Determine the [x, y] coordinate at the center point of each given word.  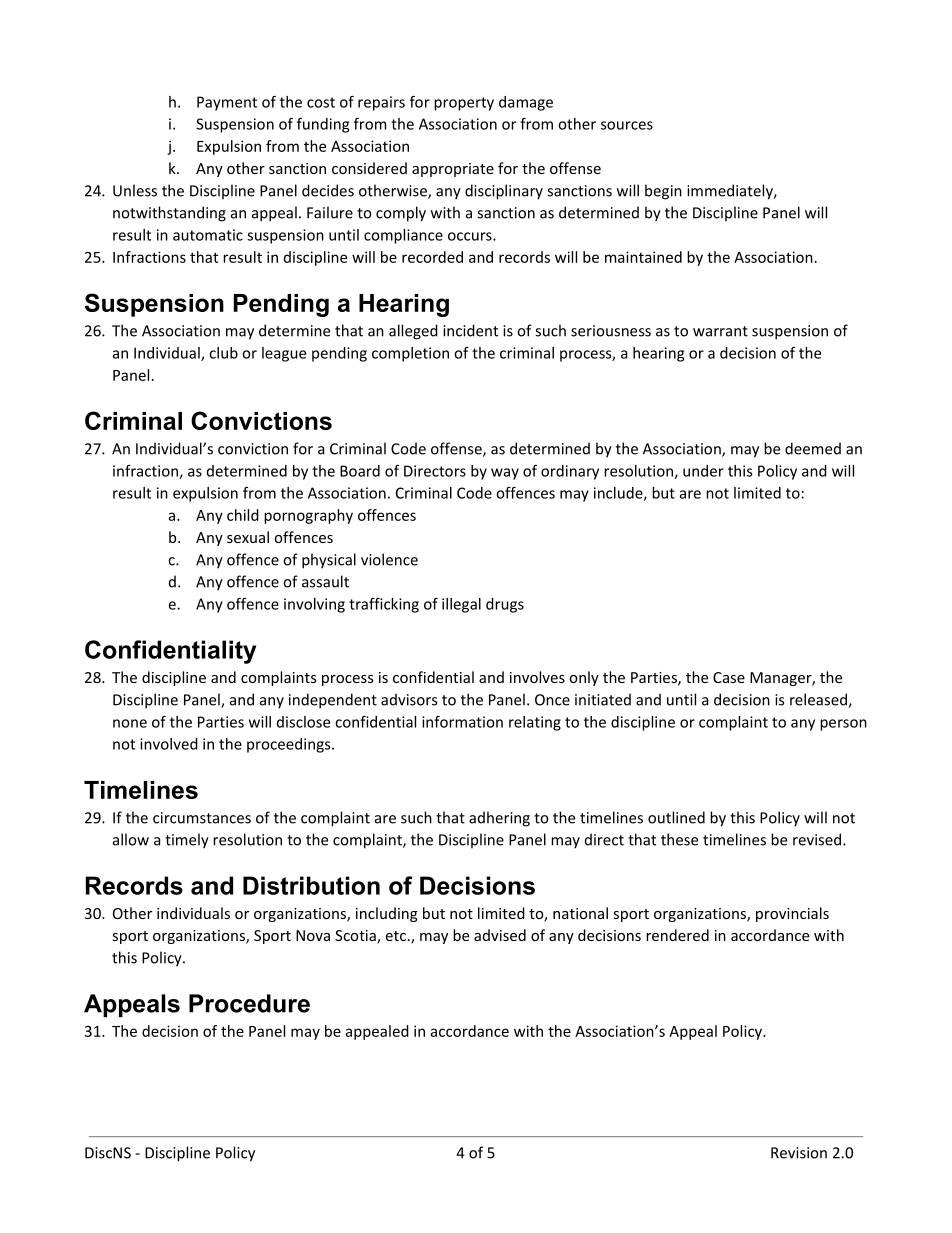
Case [729, 677]
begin [663, 192]
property [464, 104]
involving [314, 605]
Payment [227, 103]
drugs [505, 605]
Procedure [249, 1003]
